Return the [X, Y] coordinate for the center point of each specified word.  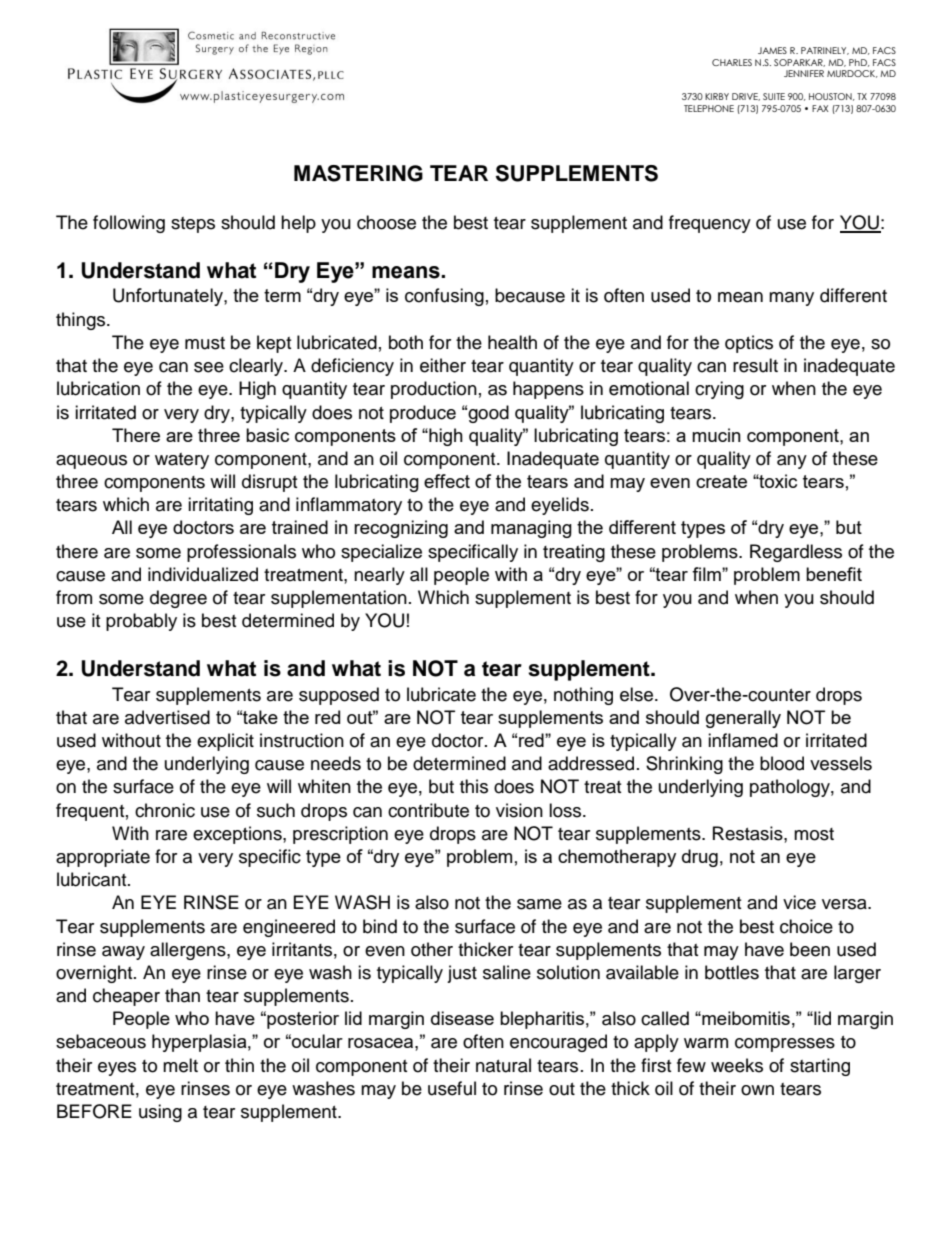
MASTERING [358, 173]
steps [193, 225]
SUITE [774, 96]
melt [180, 1065]
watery [182, 461]
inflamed [743, 740]
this [474, 786]
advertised [167, 717]
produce [423, 414]
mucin [716, 435]
